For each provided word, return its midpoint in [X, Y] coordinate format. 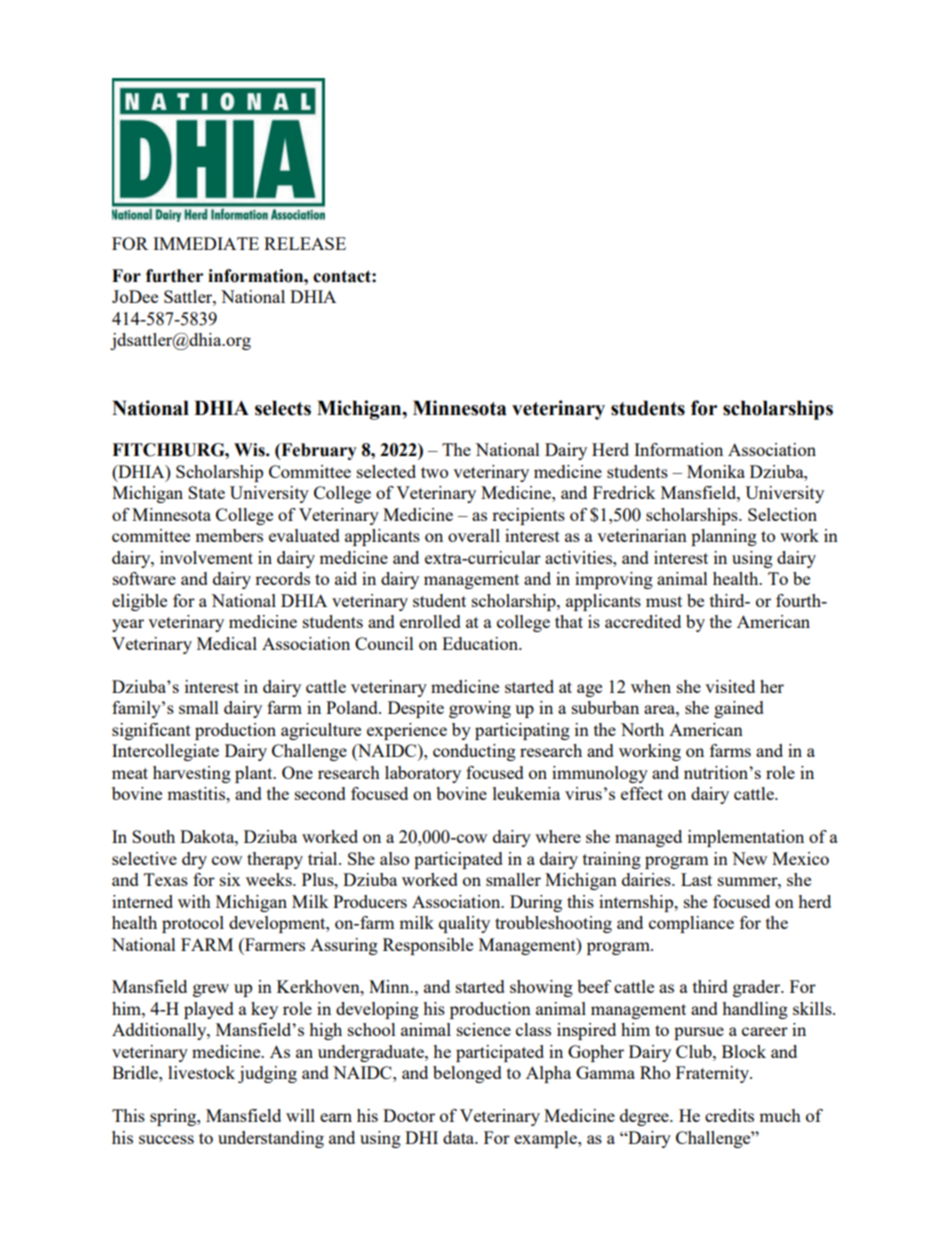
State [206, 492]
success [166, 1139]
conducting [474, 752]
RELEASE [305, 243]
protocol [193, 924]
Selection [782, 514]
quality [464, 924]
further [174, 276]
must [664, 601]
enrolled [430, 621]
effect [642, 793]
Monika [716, 471]
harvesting [192, 774]
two [434, 472]
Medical [227, 643]
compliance [691, 924]
